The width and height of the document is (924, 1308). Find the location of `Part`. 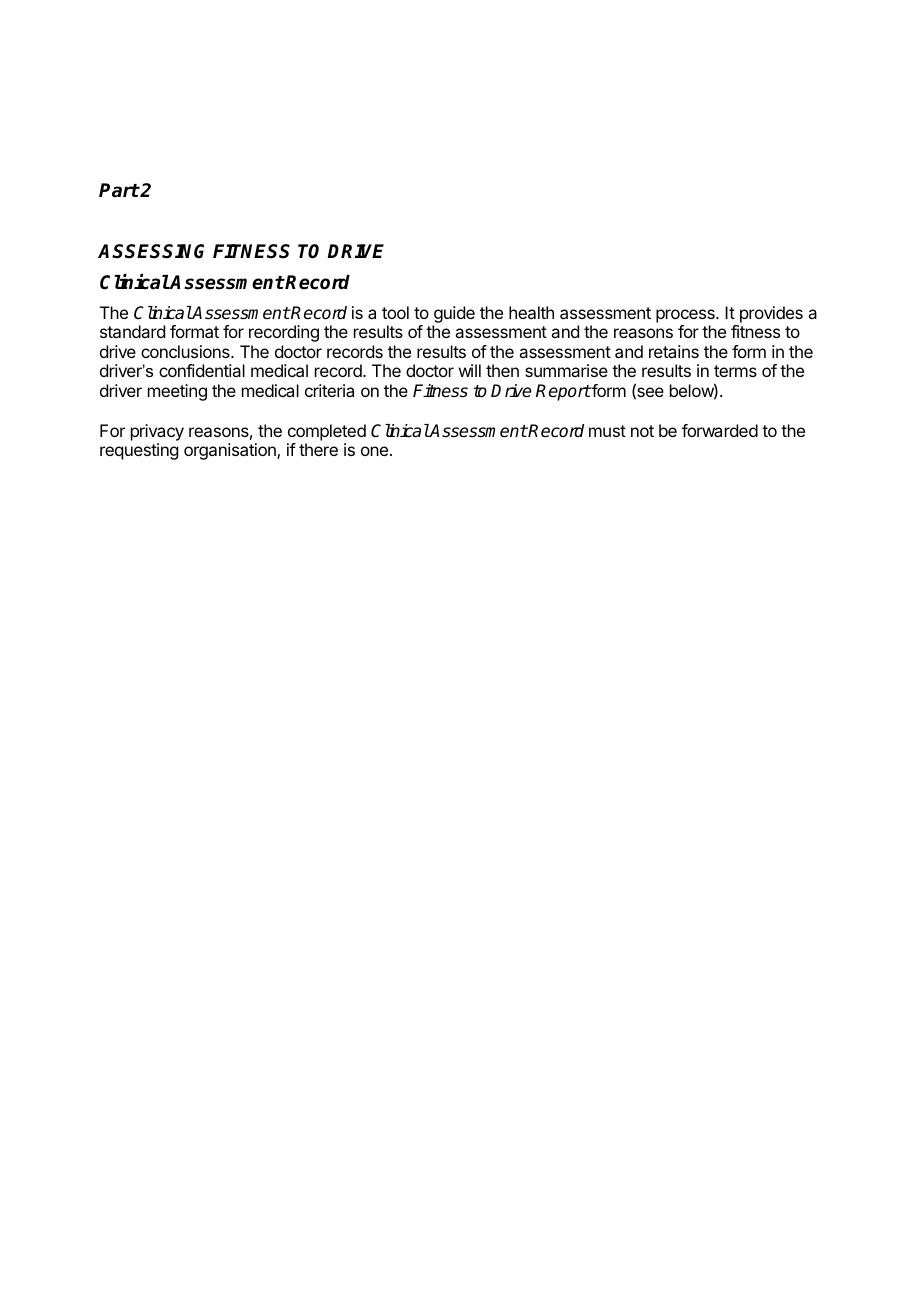

Part is located at coordinates (119, 190).
